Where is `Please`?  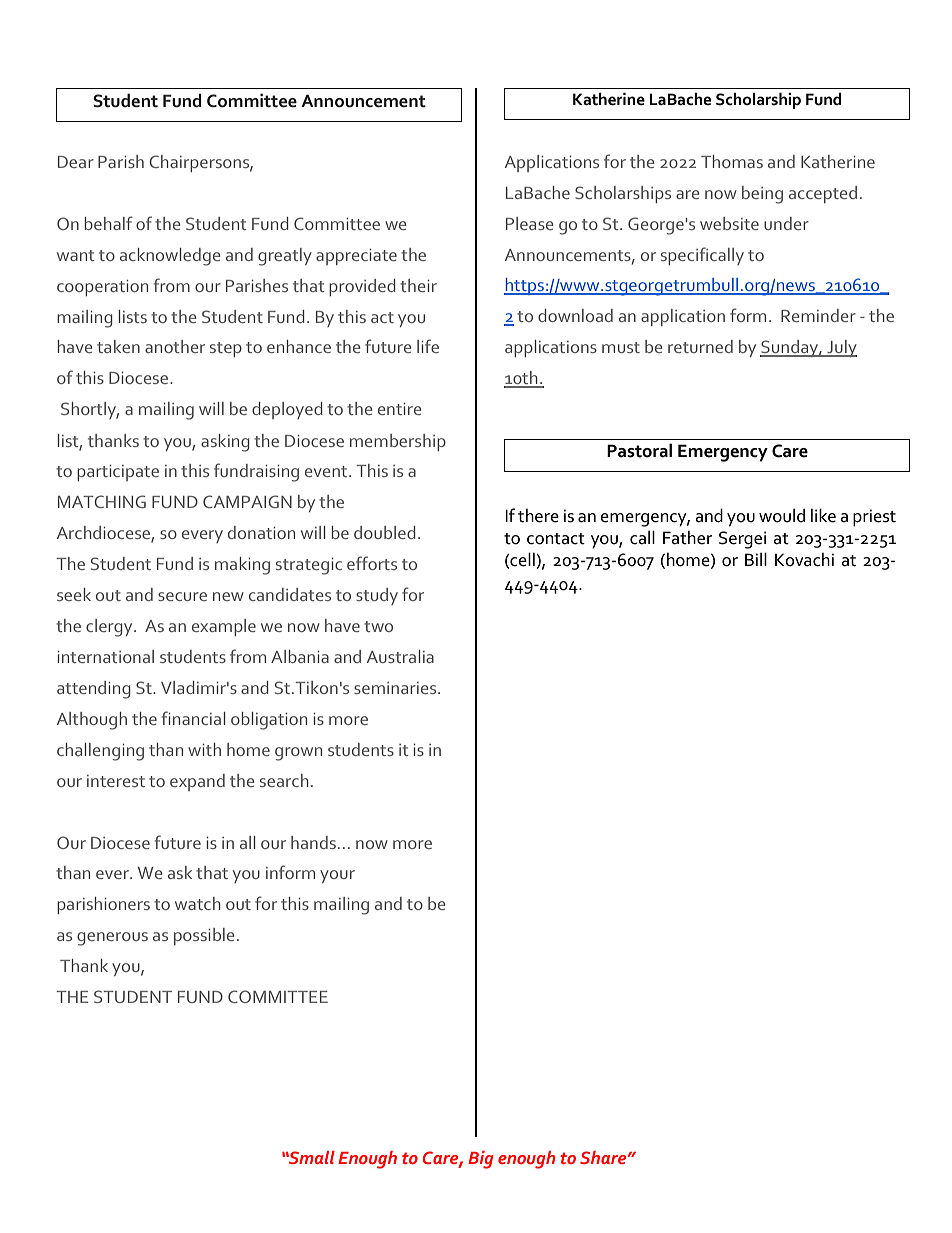 Please is located at coordinates (530, 223).
